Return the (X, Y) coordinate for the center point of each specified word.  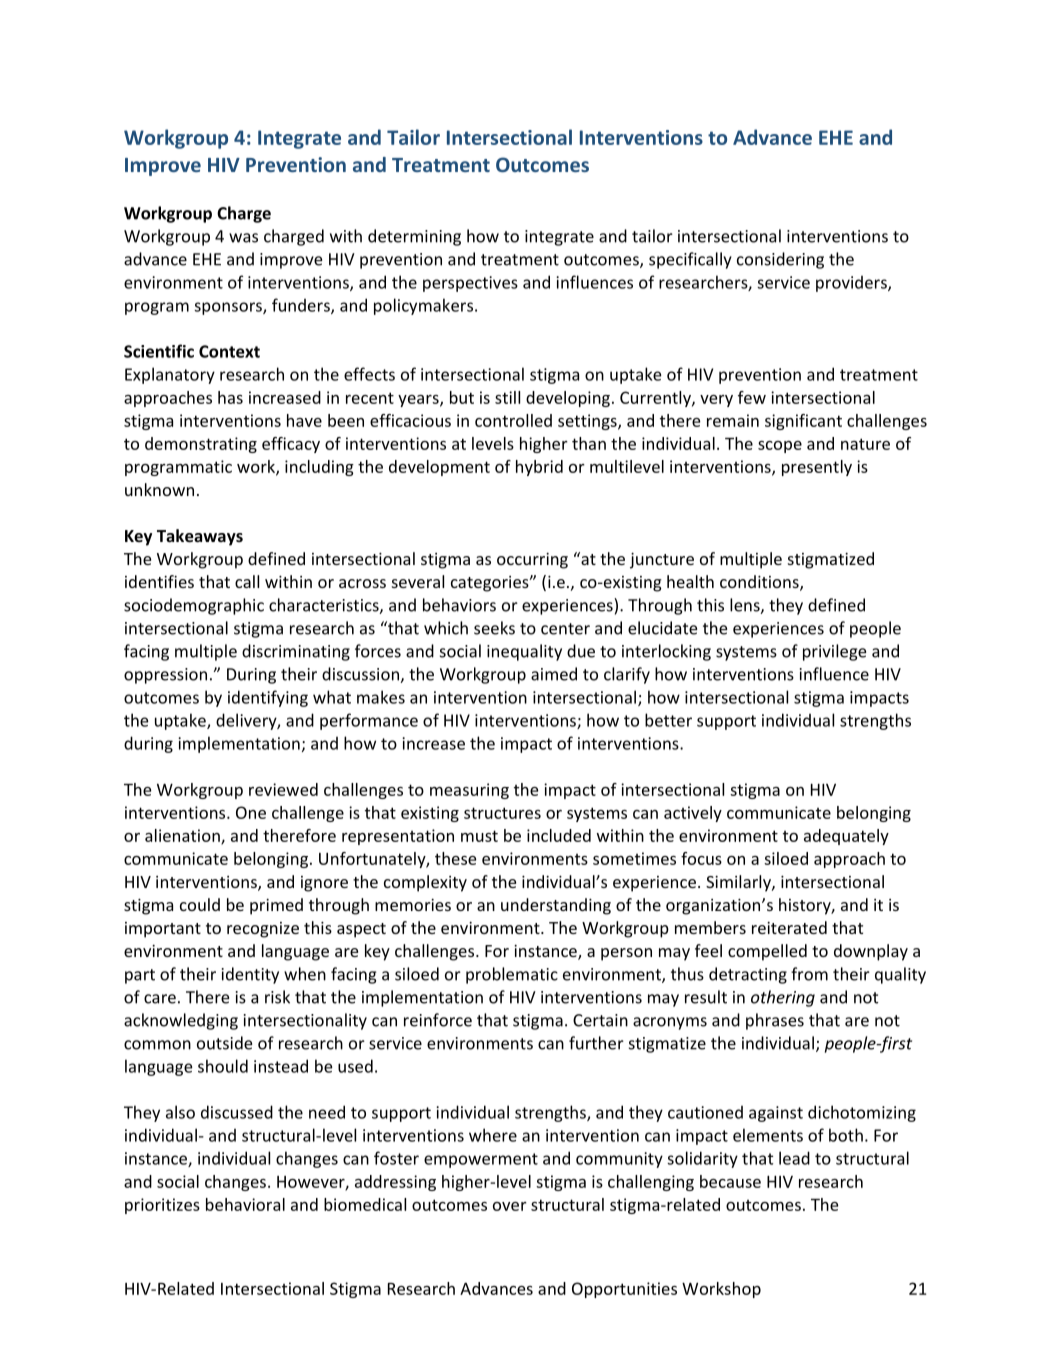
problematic (512, 975)
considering (780, 260)
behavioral (245, 1204)
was (243, 238)
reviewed (283, 789)
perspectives (470, 284)
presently (817, 468)
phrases (775, 1021)
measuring (469, 791)
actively (693, 814)
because (730, 1181)
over (510, 1206)
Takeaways (200, 537)
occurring (532, 561)
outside (224, 1043)
